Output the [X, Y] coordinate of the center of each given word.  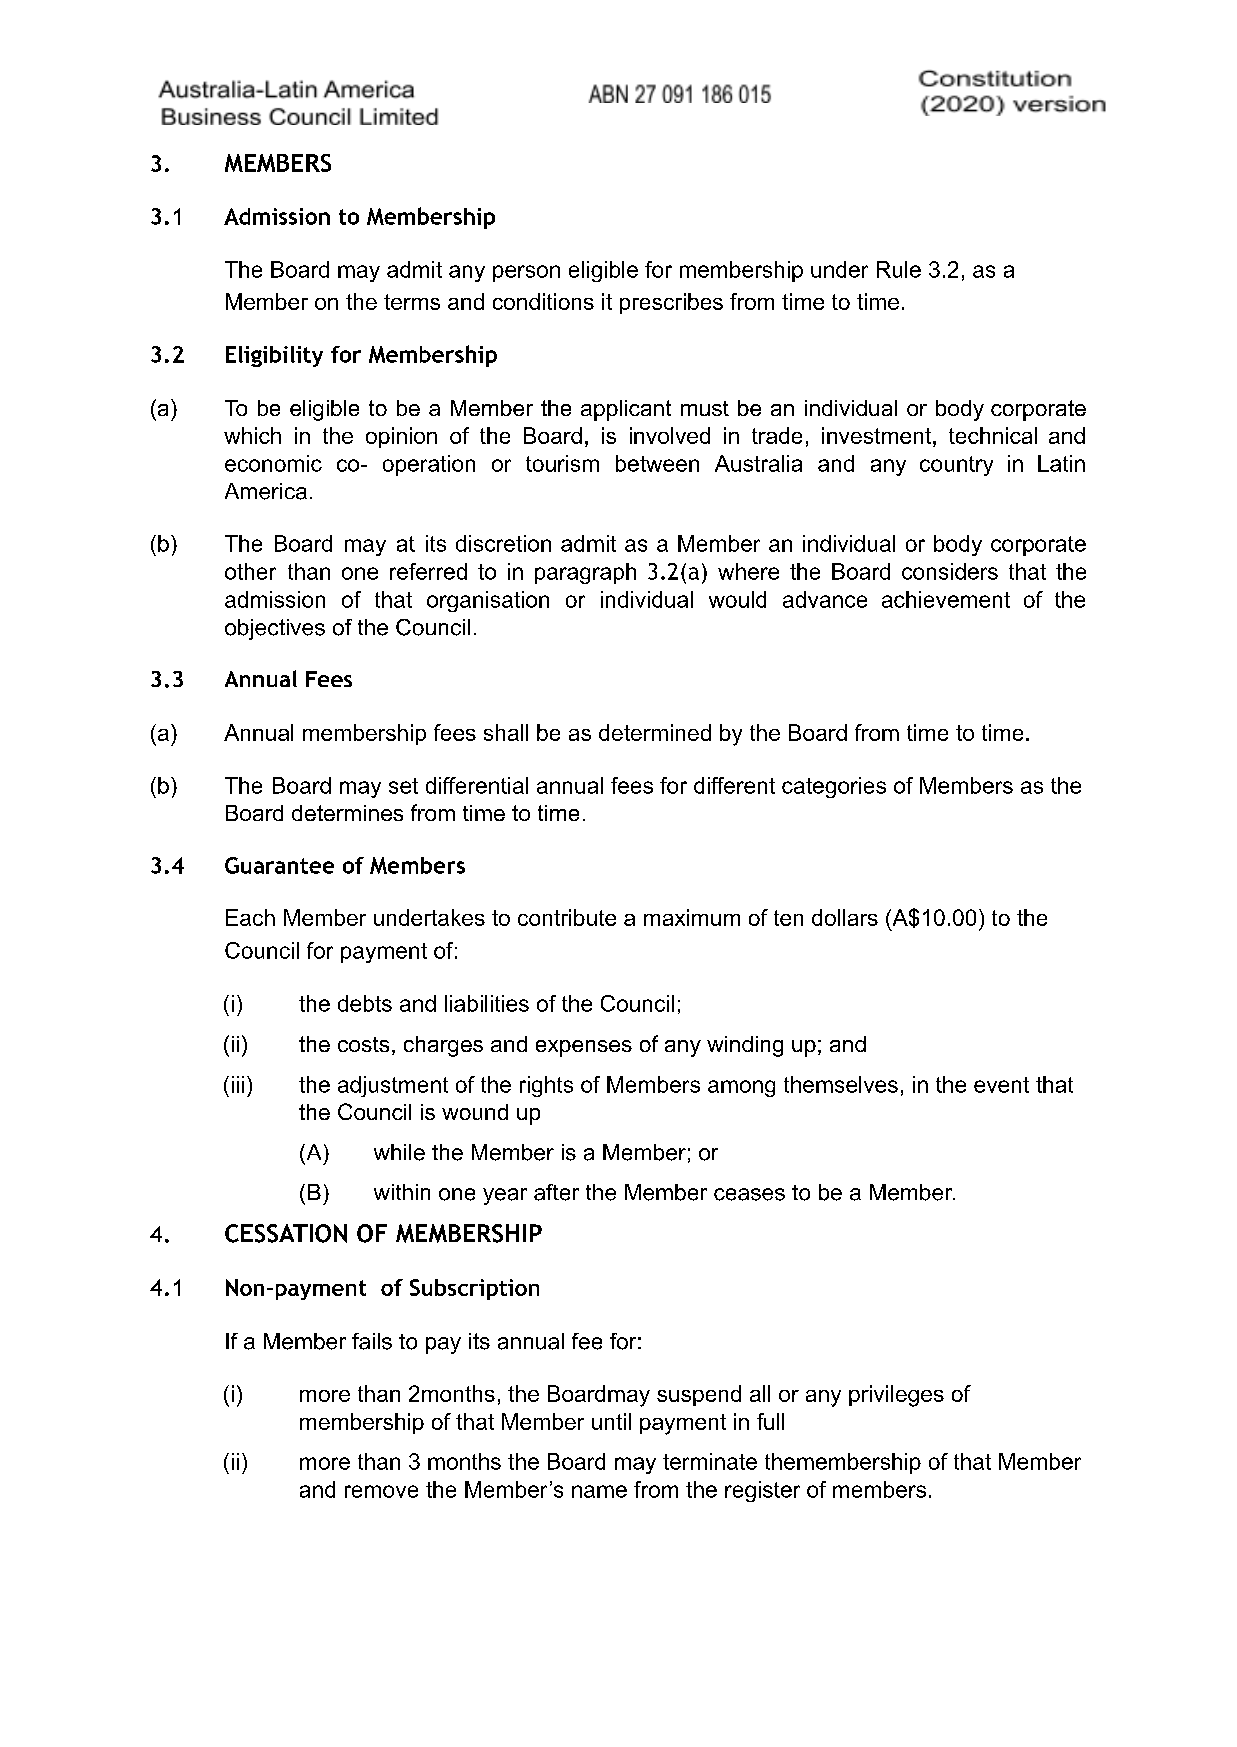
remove [381, 1491]
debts [365, 1003]
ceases [749, 1194]
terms [412, 302]
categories [834, 787]
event [1001, 1085]
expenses [584, 1048]
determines [347, 813]
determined [655, 732]
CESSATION [286, 1233]
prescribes [671, 303]
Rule [899, 269]
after [556, 1192]
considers [950, 571]
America [266, 491]
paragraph [585, 573]
